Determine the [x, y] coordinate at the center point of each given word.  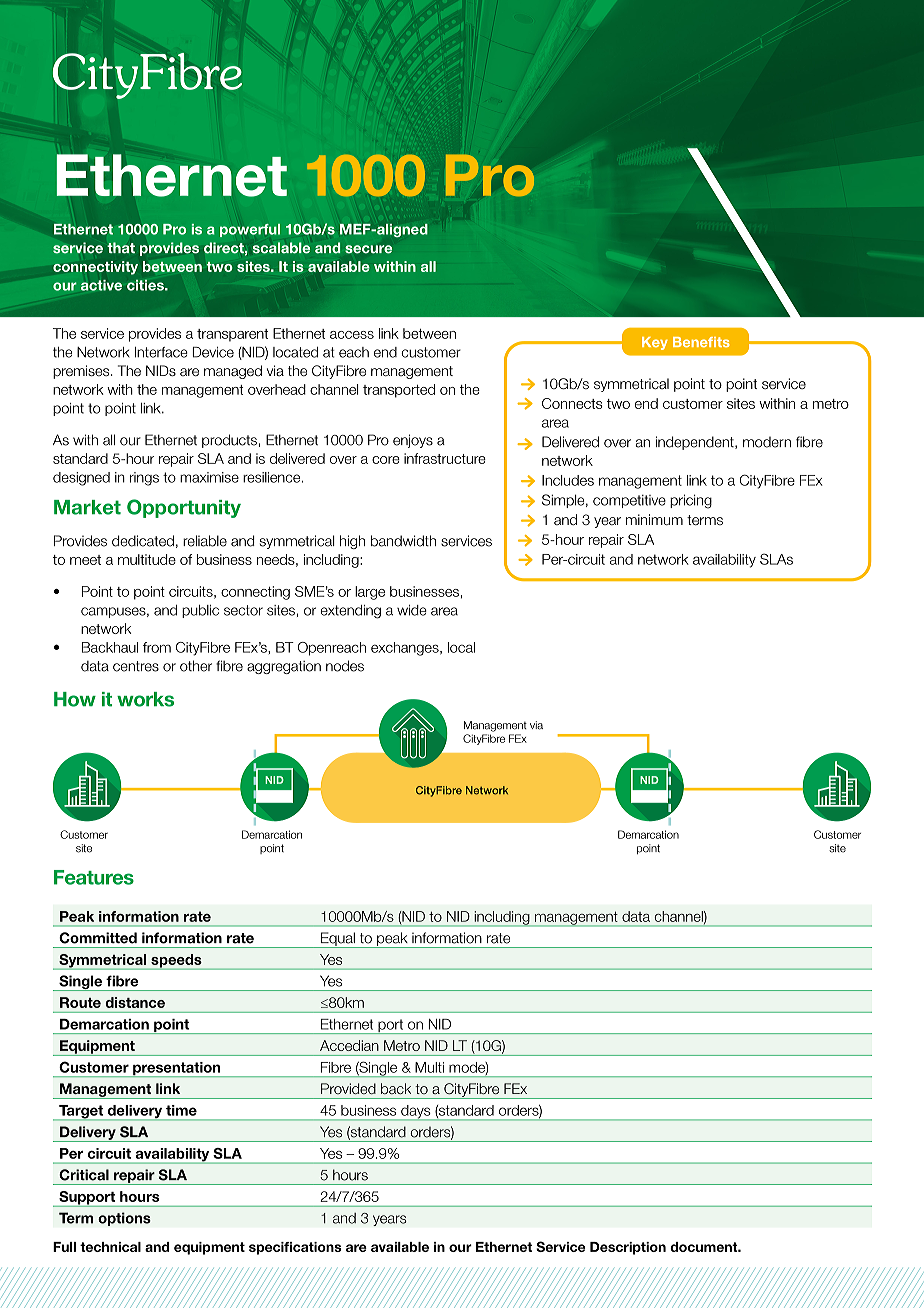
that [121, 248]
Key [655, 343]
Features [94, 877]
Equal [338, 940]
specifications [295, 1248]
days [416, 1113]
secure [368, 249]
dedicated [143, 541]
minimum [654, 519]
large [370, 593]
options [124, 1219]
